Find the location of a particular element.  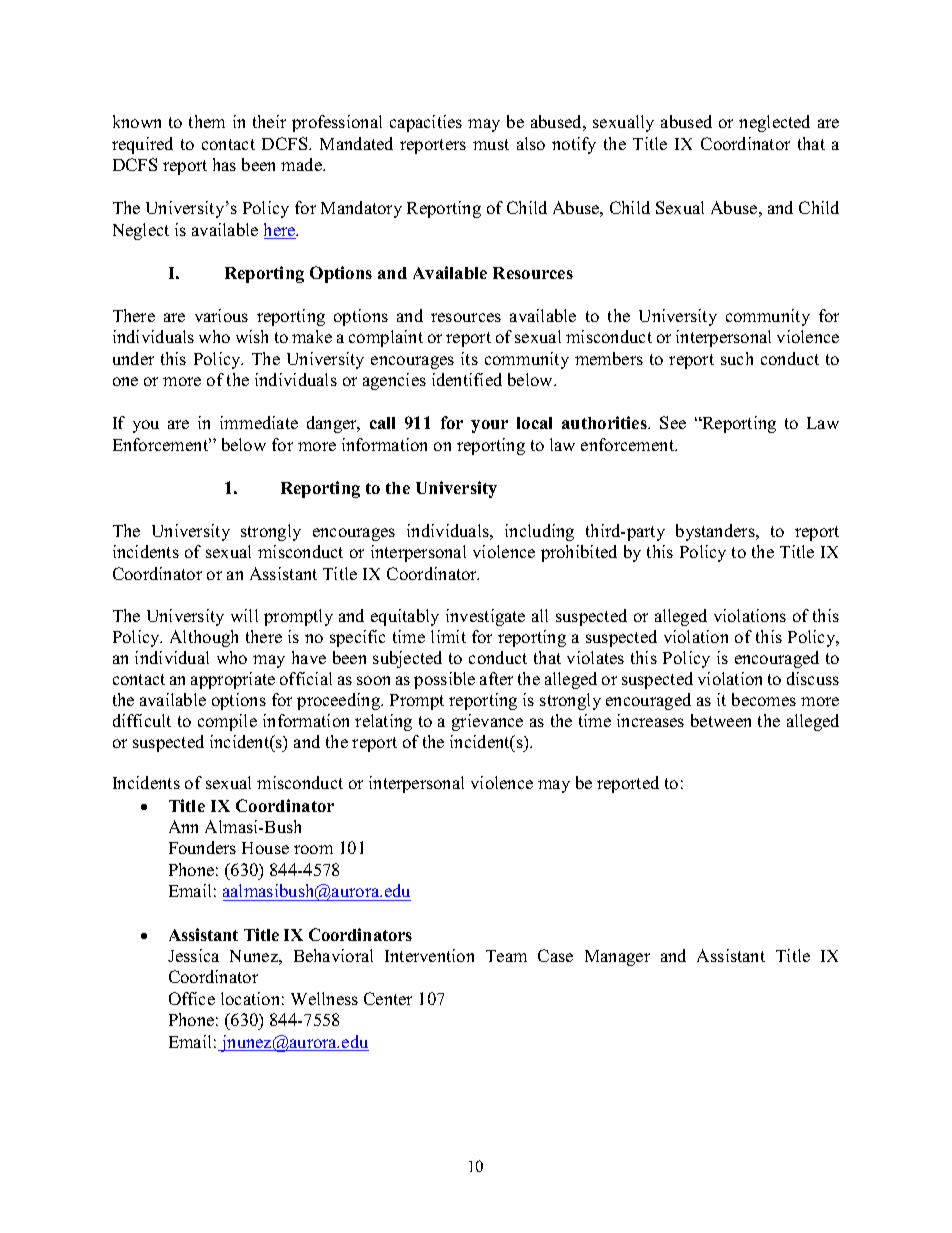

Manager is located at coordinates (617, 958).
